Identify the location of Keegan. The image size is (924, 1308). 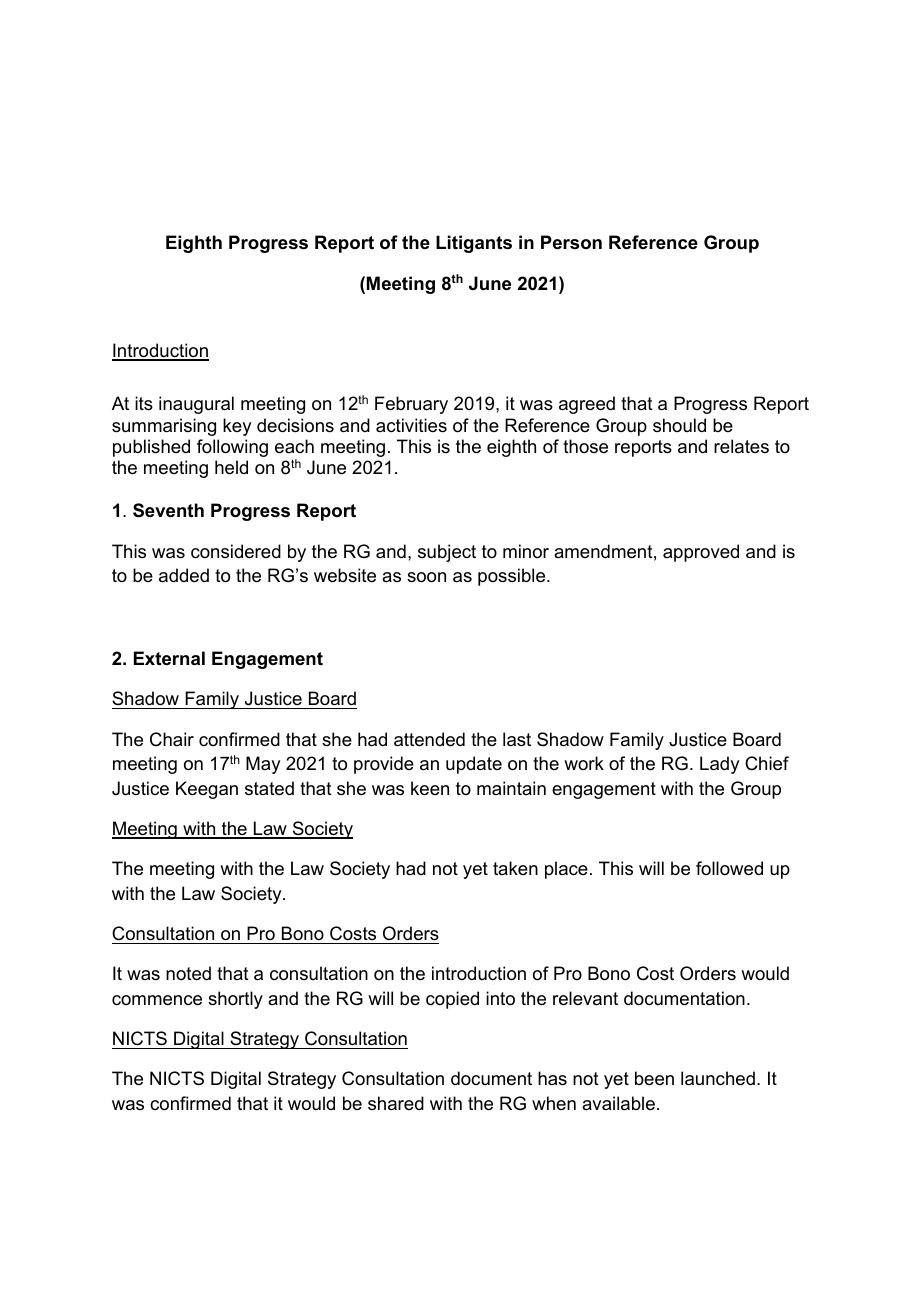
(207, 790).
